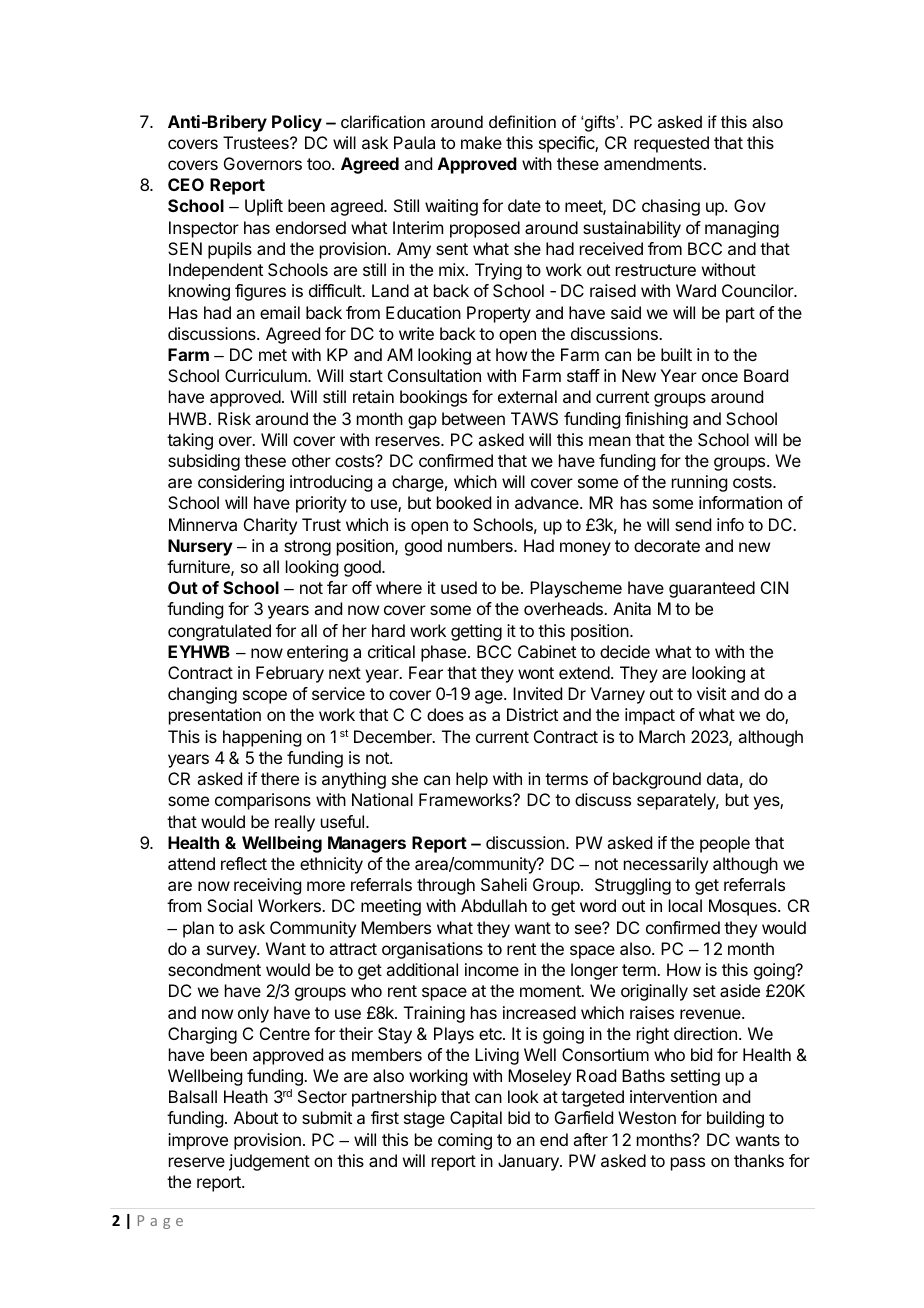 The height and width of the screenshot is (1308, 924). Describe the element at coordinates (685, 905) in the screenshot. I see `local` at that location.
